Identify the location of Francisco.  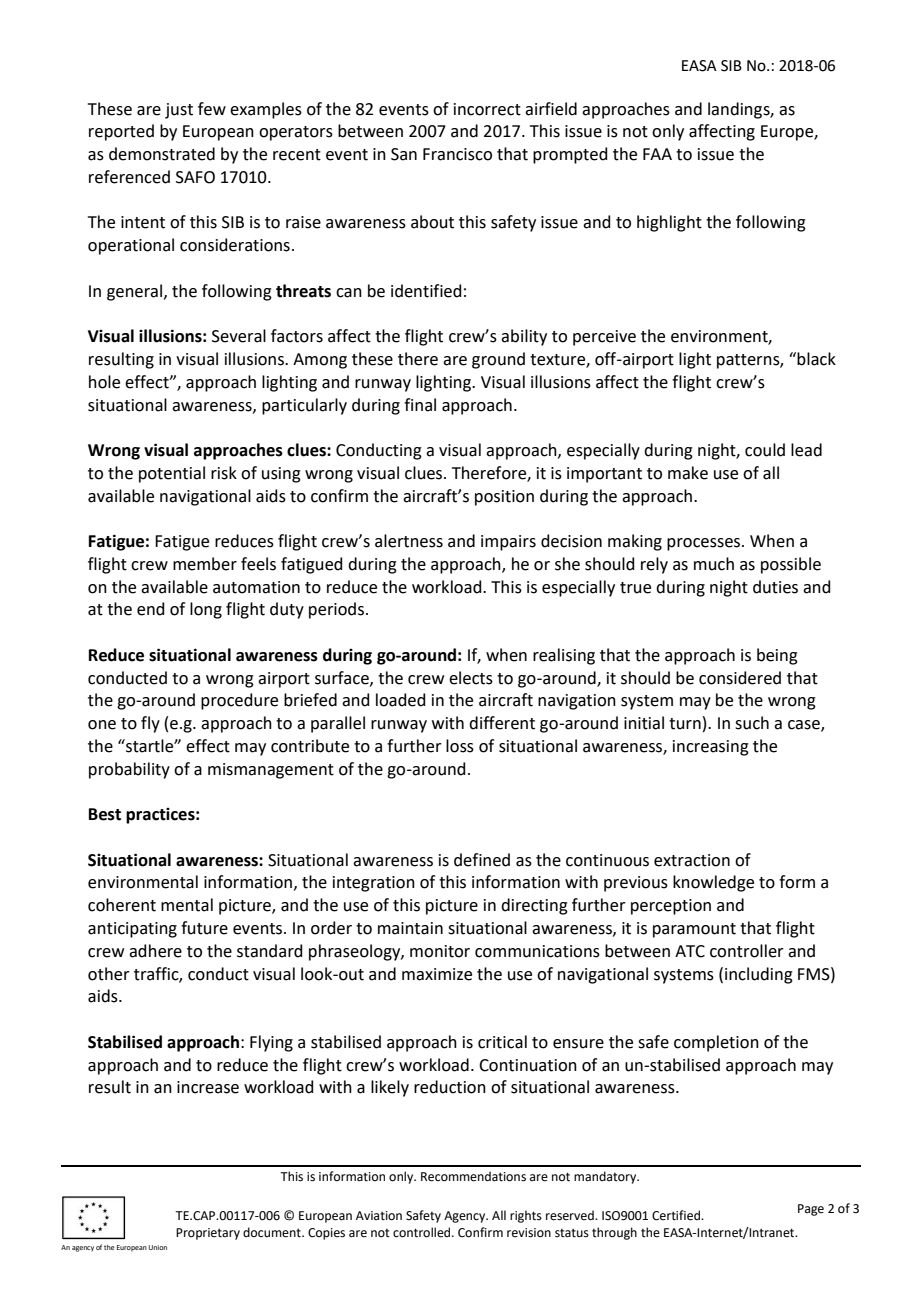
(457, 154).
